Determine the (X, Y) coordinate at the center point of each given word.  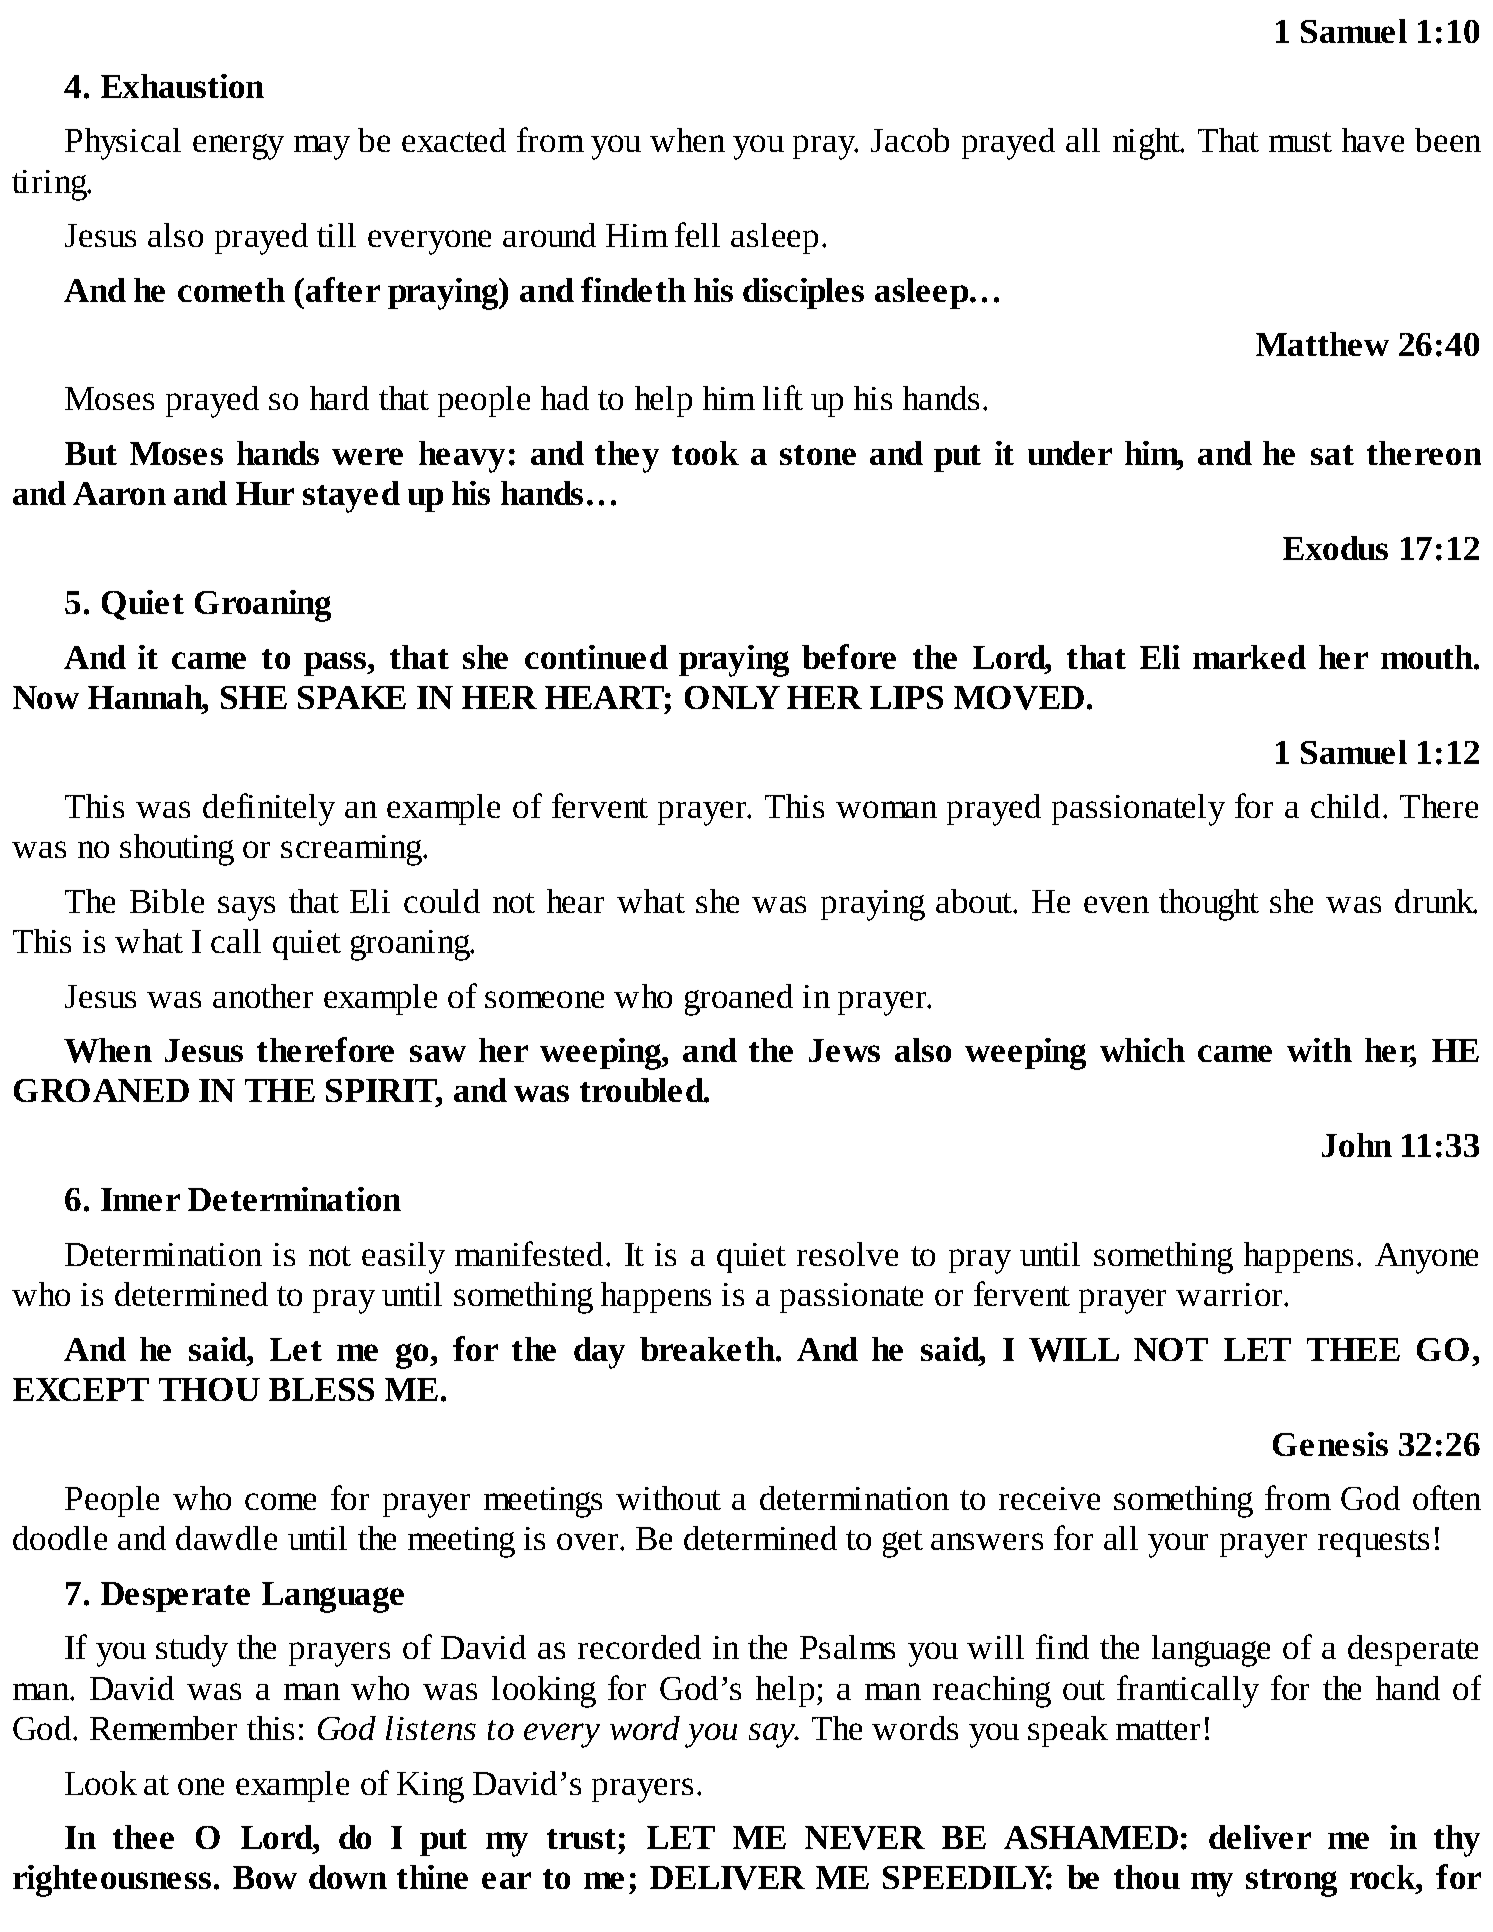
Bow (265, 1877)
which (1142, 1050)
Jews (844, 1050)
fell (697, 234)
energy (238, 147)
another (263, 996)
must (1300, 142)
